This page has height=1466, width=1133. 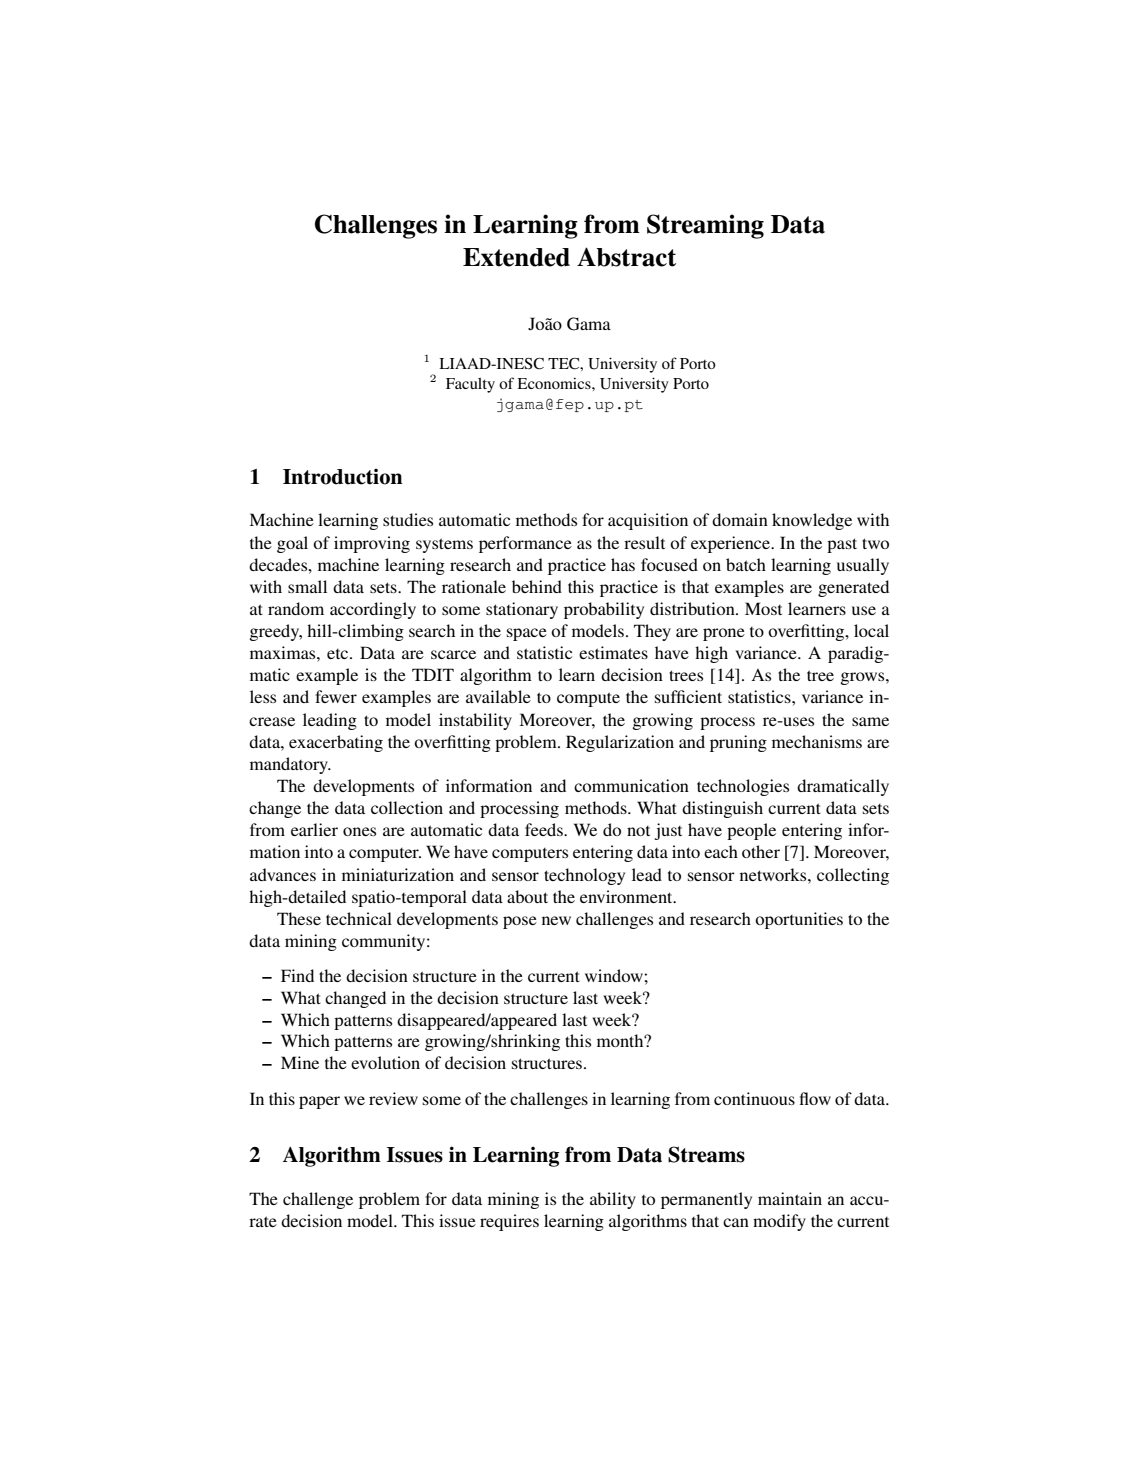 What do you see at coordinates (509, 1222) in the page?
I see `requires` at bounding box center [509, 1222].
